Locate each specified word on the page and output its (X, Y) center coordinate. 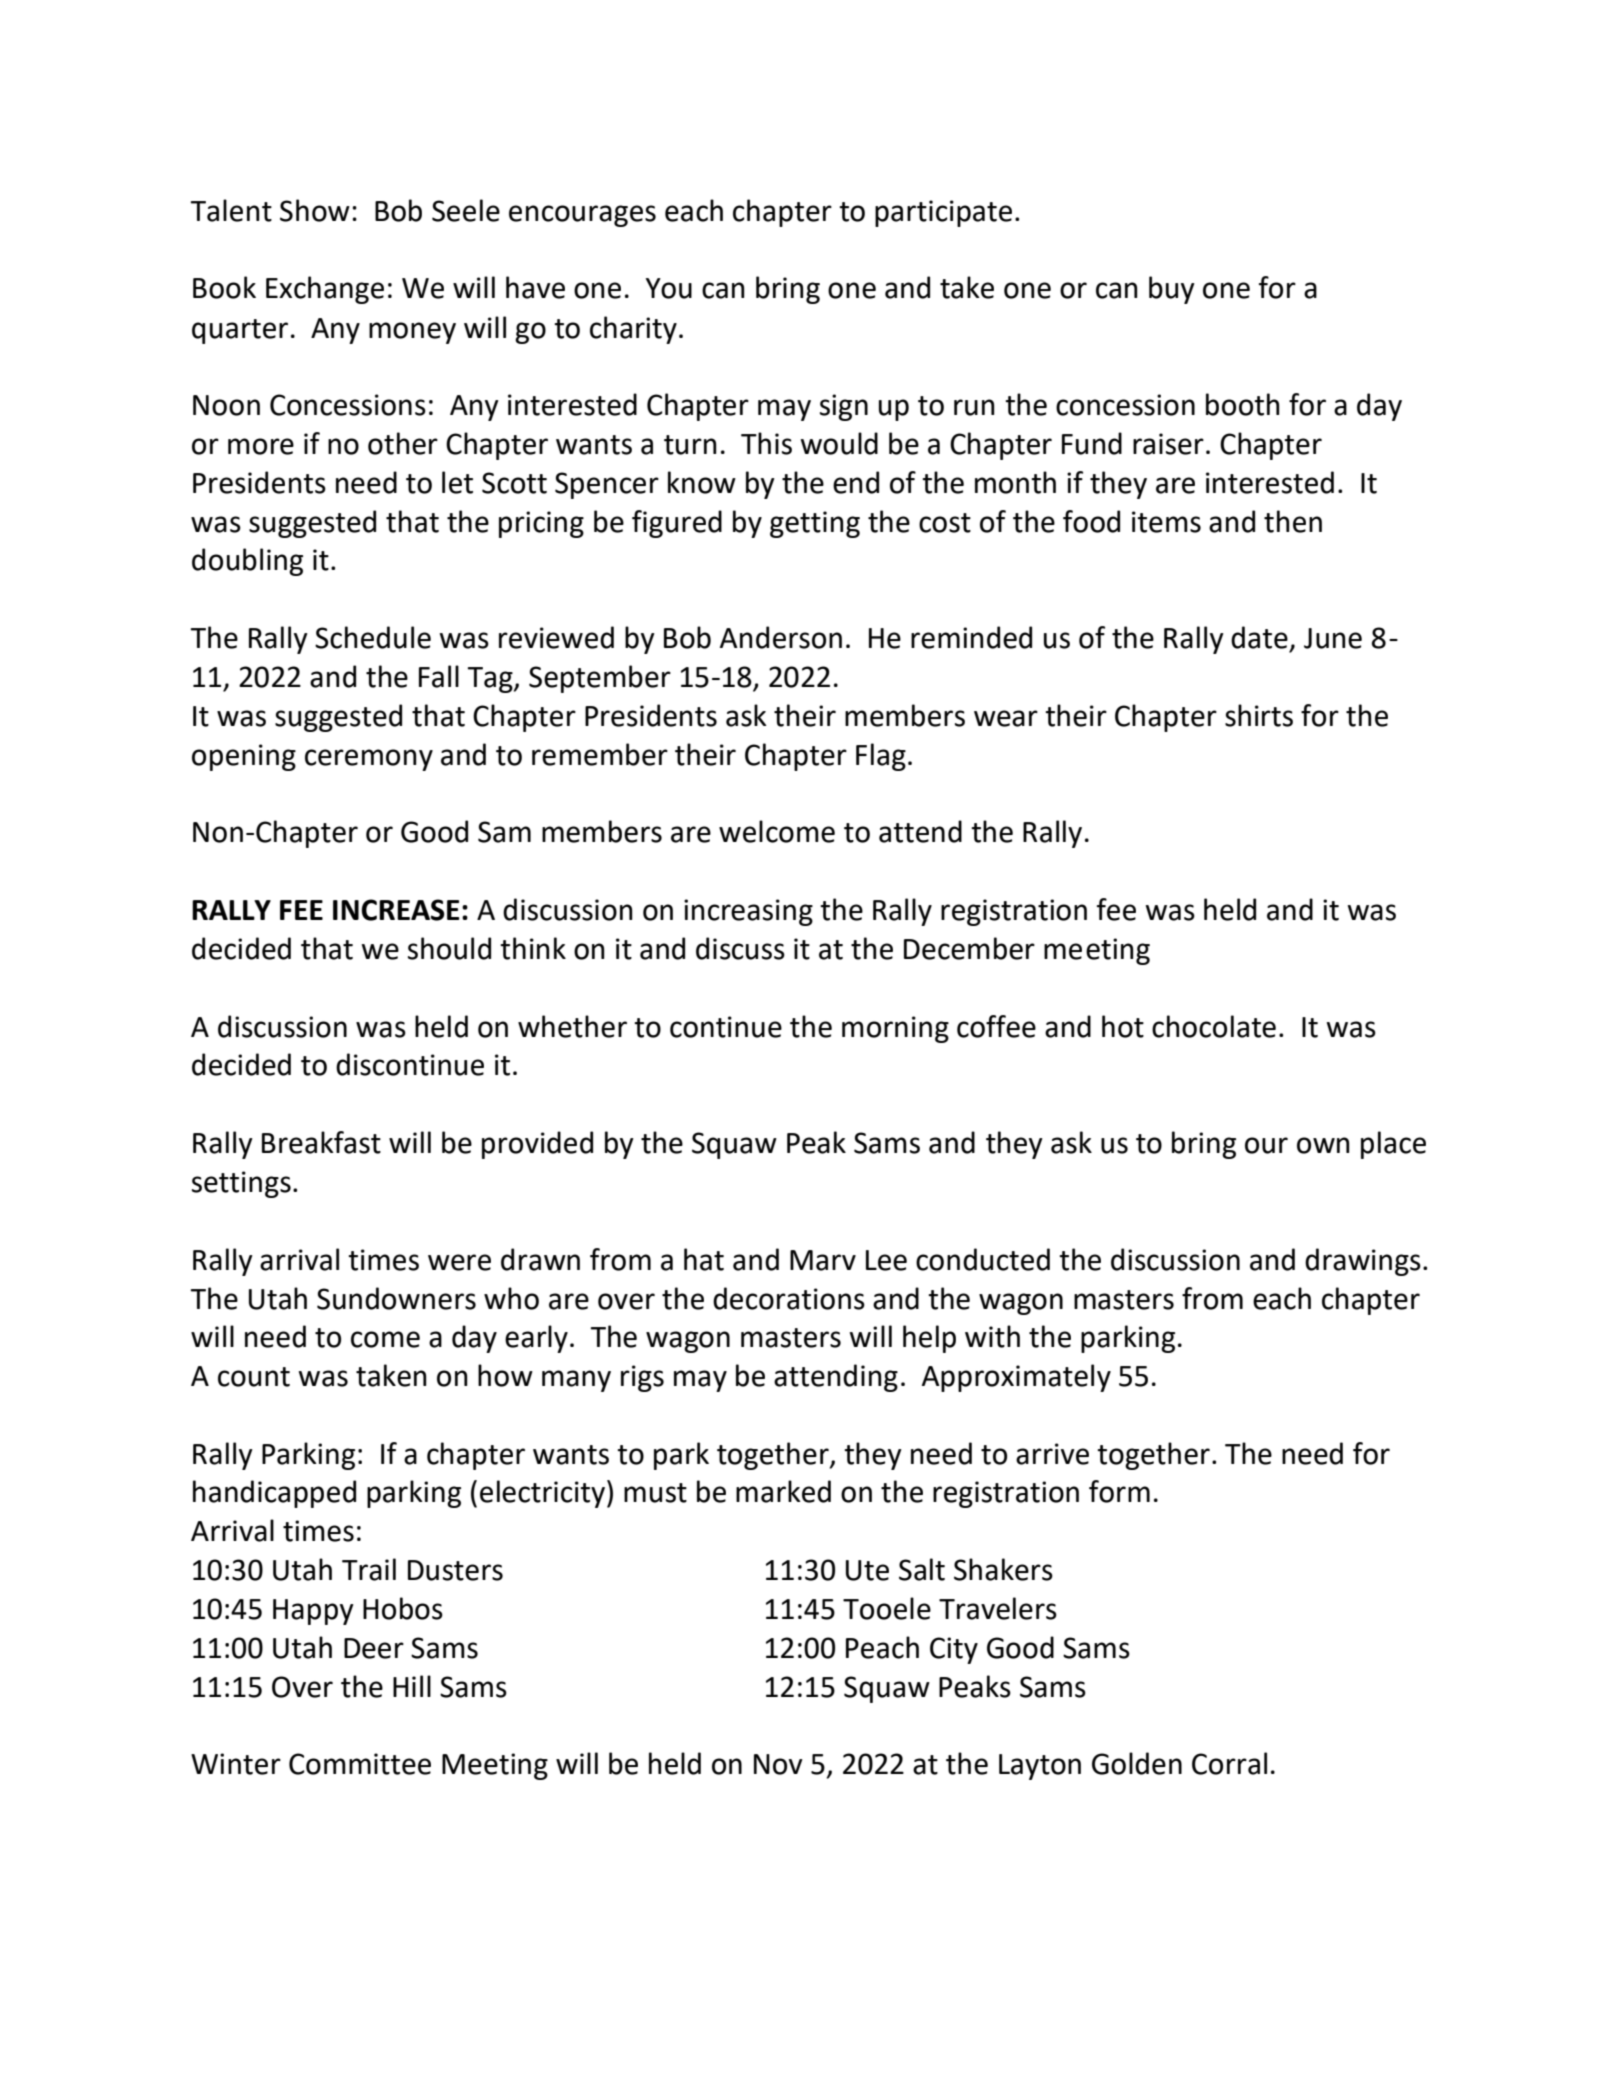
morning (895, 1029)
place (1393, 1145)
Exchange (325, 290)
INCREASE (396, 910)
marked (783, 1491)
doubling (247, 562)
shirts (1259, 715)
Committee (360, 1764)
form (1119, 1491)
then (1293, 521)
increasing (748, 912)
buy (1172, 290)
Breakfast (321, 1142)
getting (815, 524)
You (669, 288)
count (254, 1377)
